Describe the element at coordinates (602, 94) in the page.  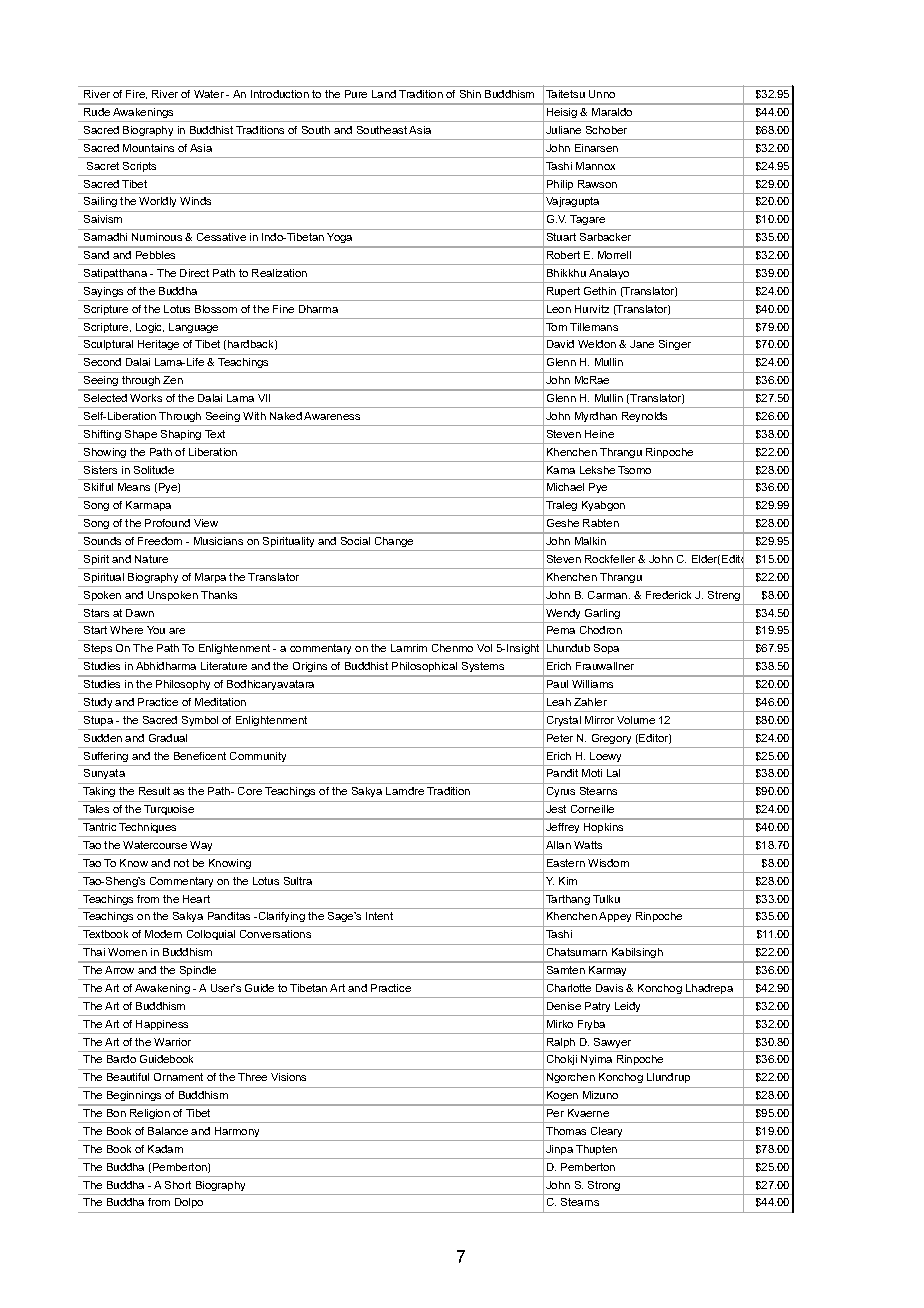
I see `Unno` at that location.
